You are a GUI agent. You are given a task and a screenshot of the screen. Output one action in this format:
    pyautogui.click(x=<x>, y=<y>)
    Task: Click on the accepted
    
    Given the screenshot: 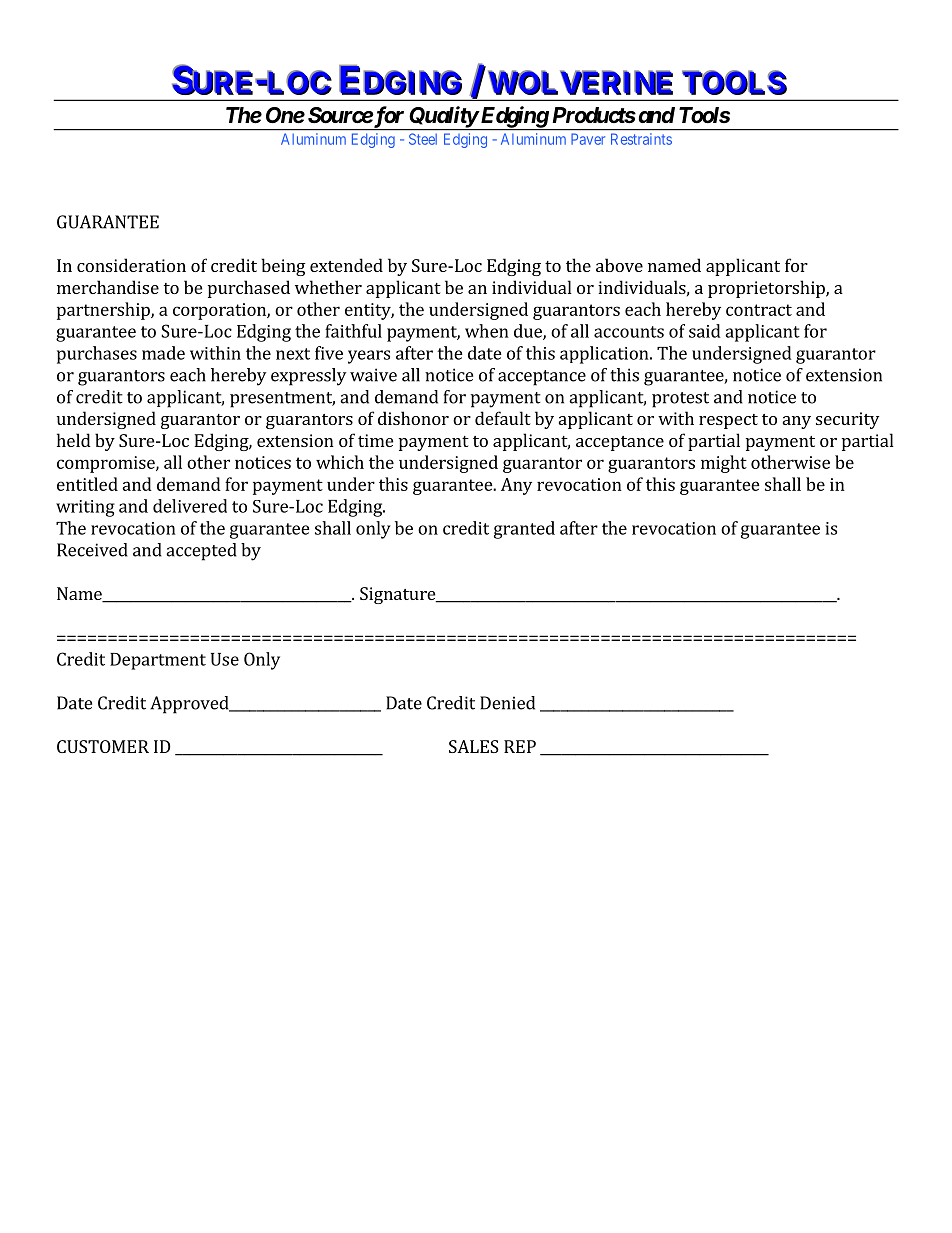 What is the action you would take?
    pyautogui.click(x=201, y=552)
